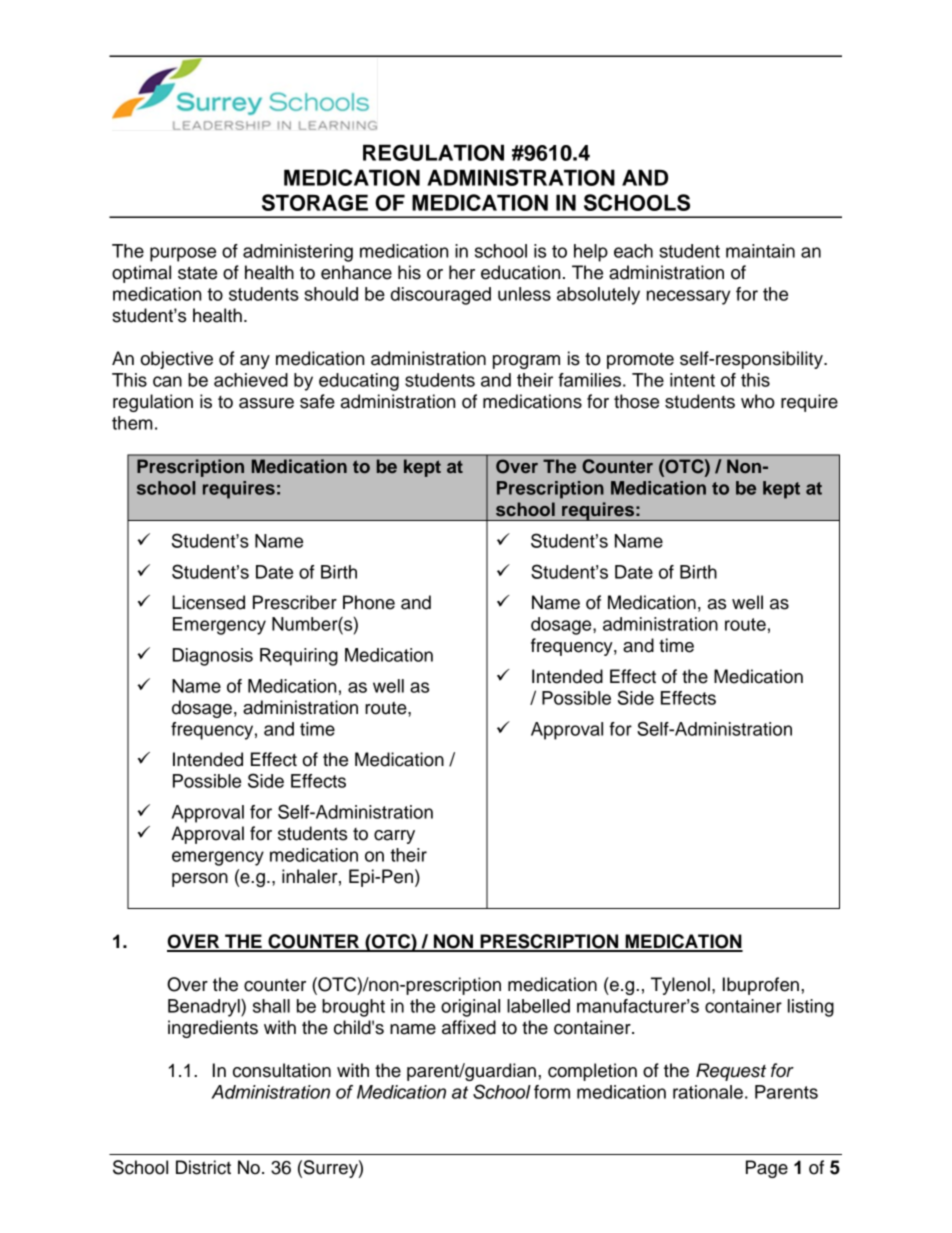  Describe the element at coordinates (767, 1169) in the screenshot. I see `Page` at that location.
